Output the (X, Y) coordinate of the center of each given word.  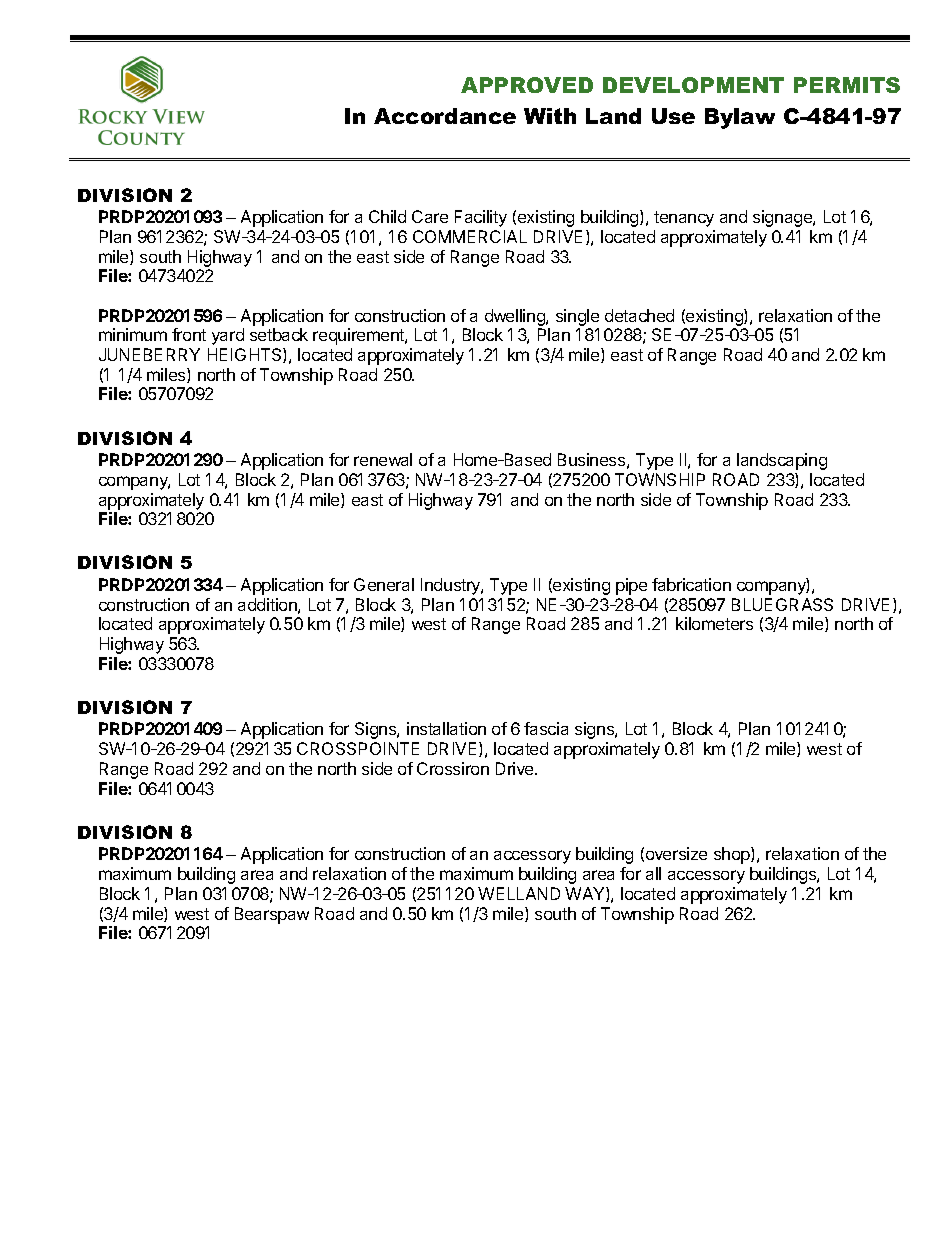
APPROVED (527, 85)
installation (446, 728)
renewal (383, 459)
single (577, 317)
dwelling (516, 317)
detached (639, 315)
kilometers (714, 623)
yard (228, 336)
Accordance (445, 116)
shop (733, 855)
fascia (546, 728)
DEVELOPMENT (693, 85)
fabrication (691, 584)
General (384, 584)
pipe (631, 586)
